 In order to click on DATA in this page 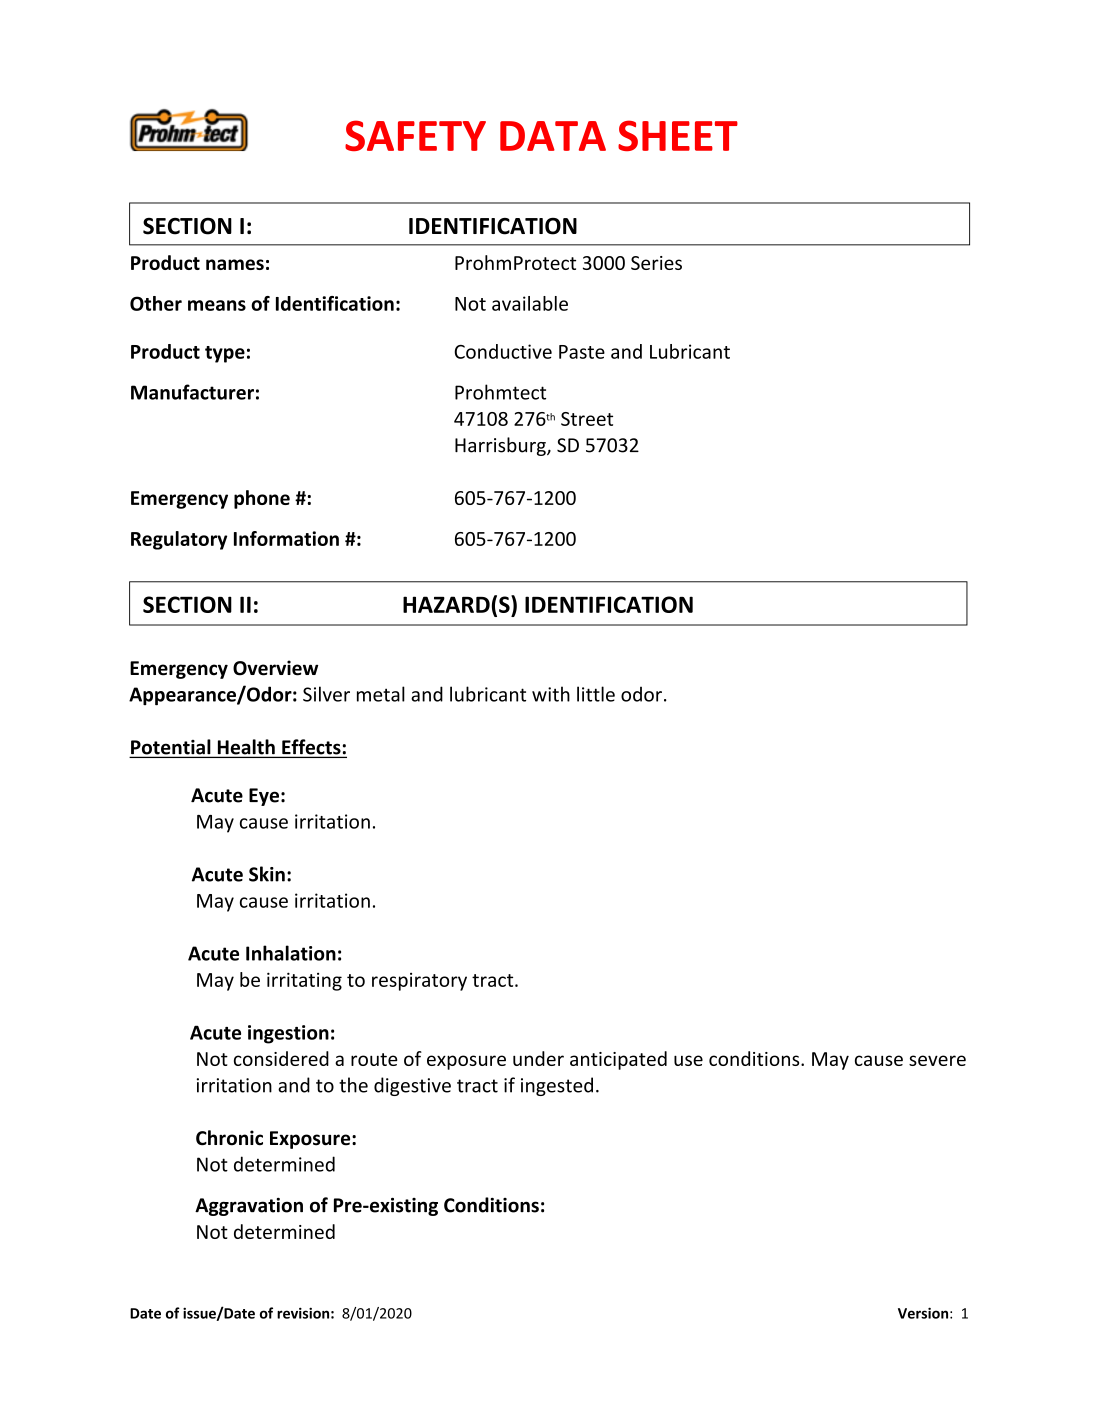, I will do `click(553, 136)`.
